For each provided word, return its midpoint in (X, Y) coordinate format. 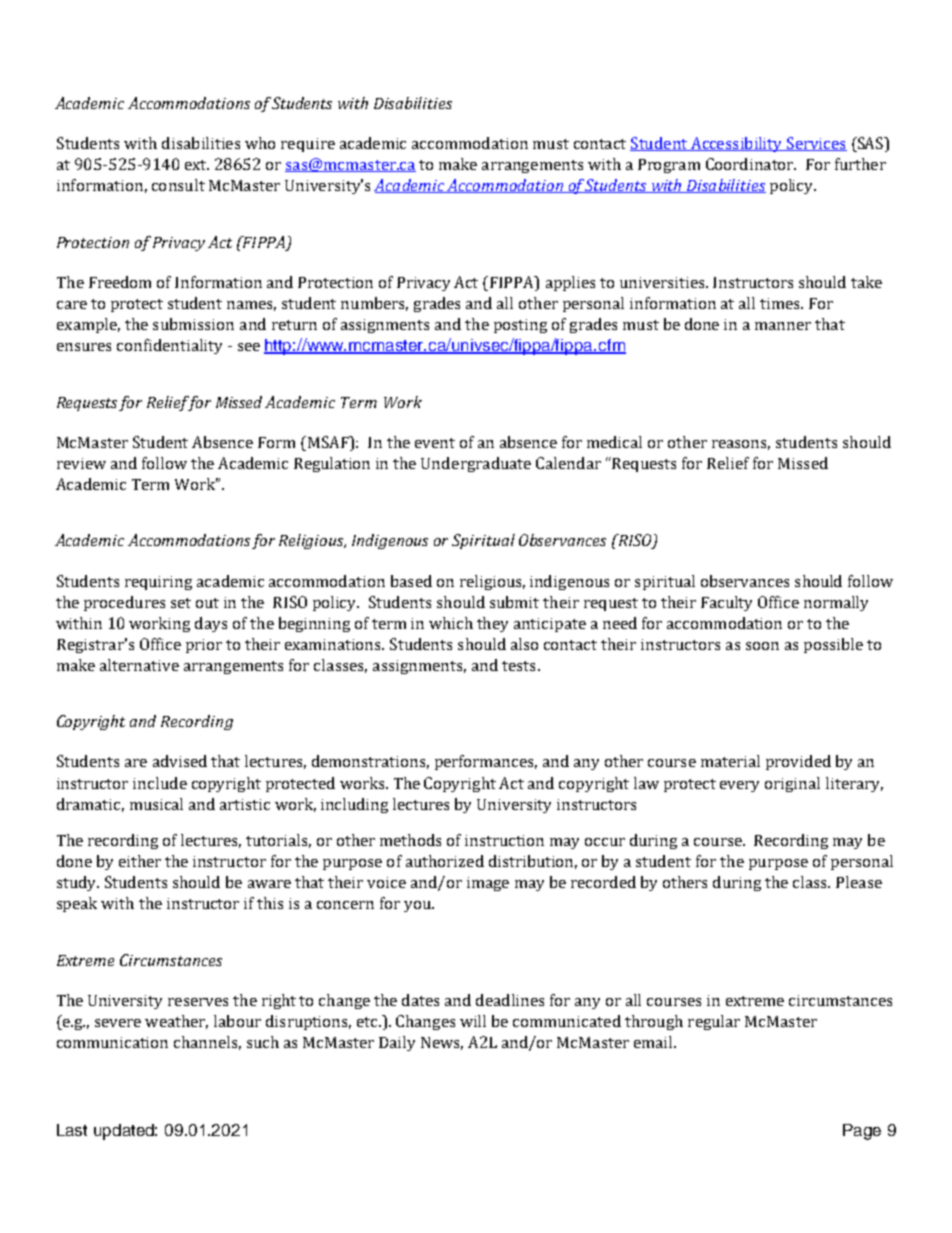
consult (178, 185)
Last (72, 1130)
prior (204, 646)
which (451, 623)
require (308, 145)
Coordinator (751, 164)
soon (762, 646)
